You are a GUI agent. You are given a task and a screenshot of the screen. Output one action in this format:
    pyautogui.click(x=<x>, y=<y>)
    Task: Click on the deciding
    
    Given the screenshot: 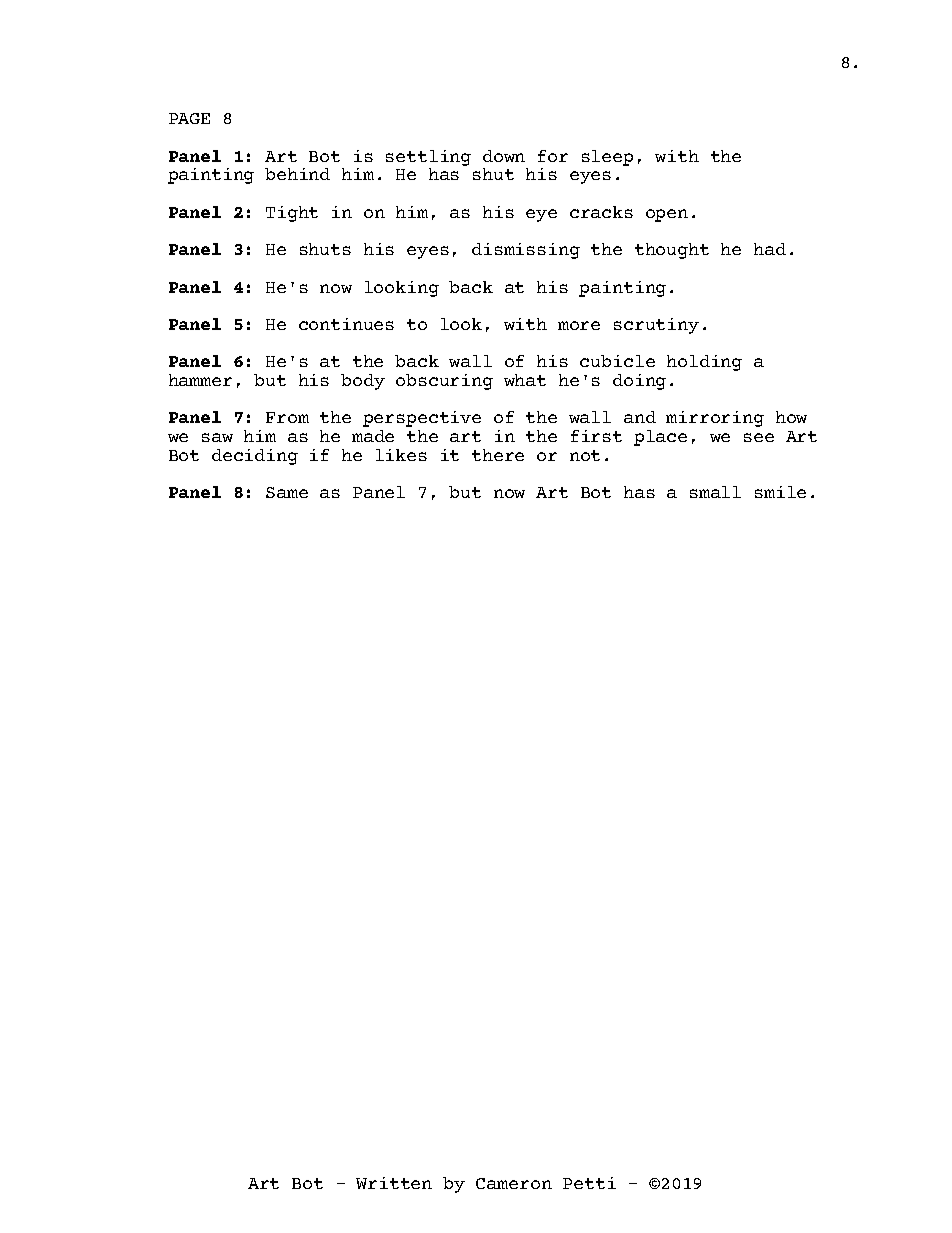 What is the action you would take?
    pyautogui.click(x=255, y=457)
